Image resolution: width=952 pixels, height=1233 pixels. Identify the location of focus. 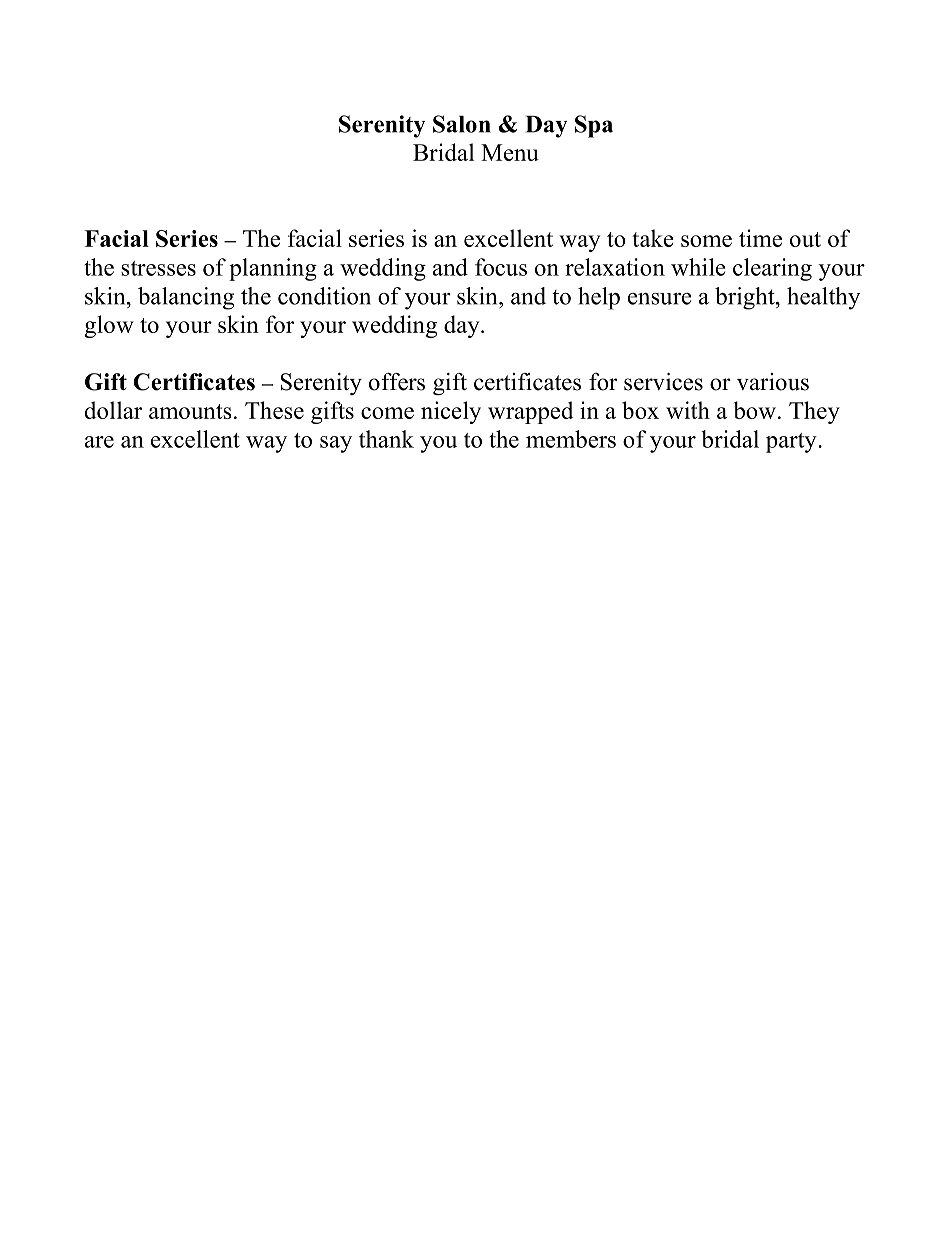
(501, 267).
